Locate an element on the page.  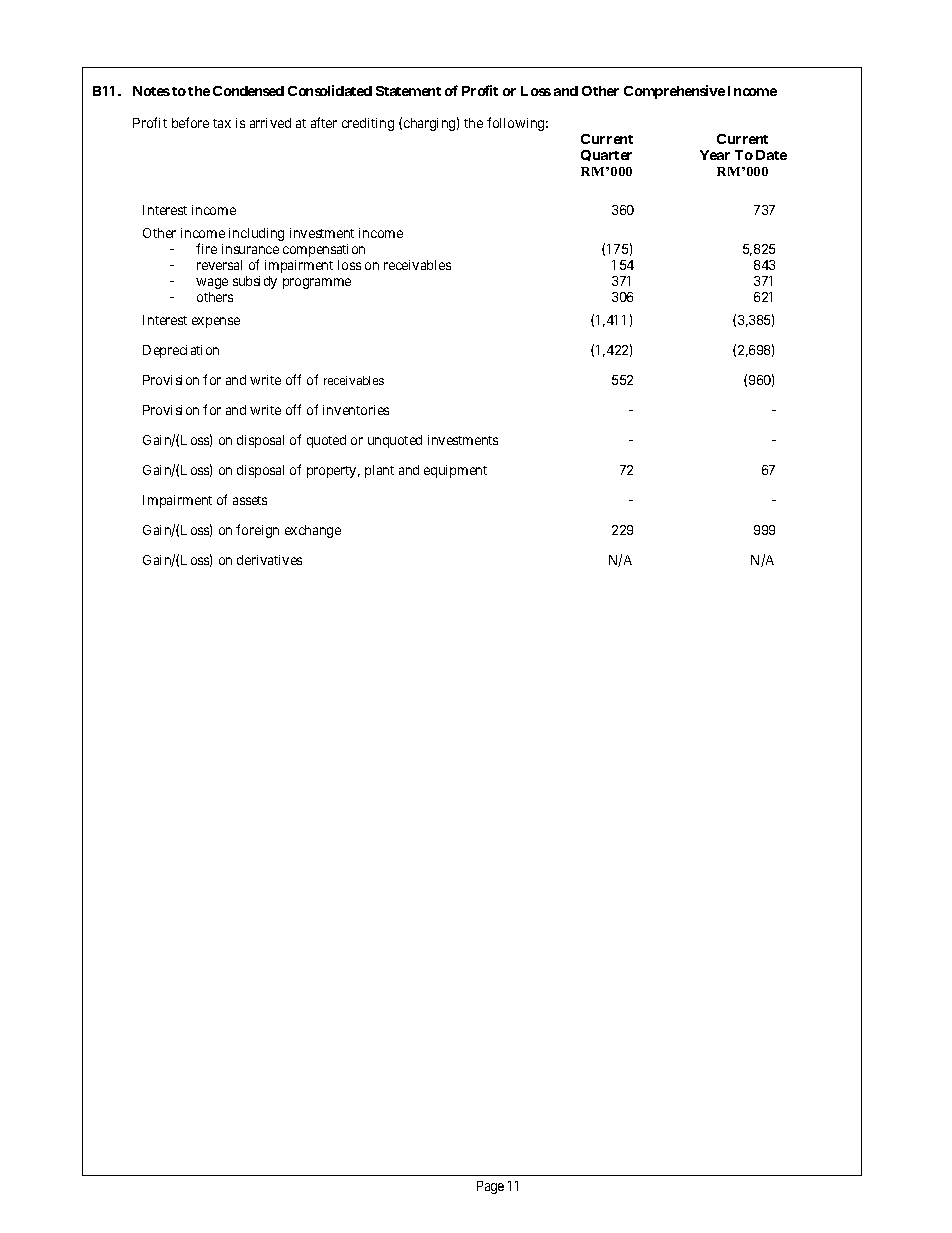
programme is located at coordinates (317, 283).
